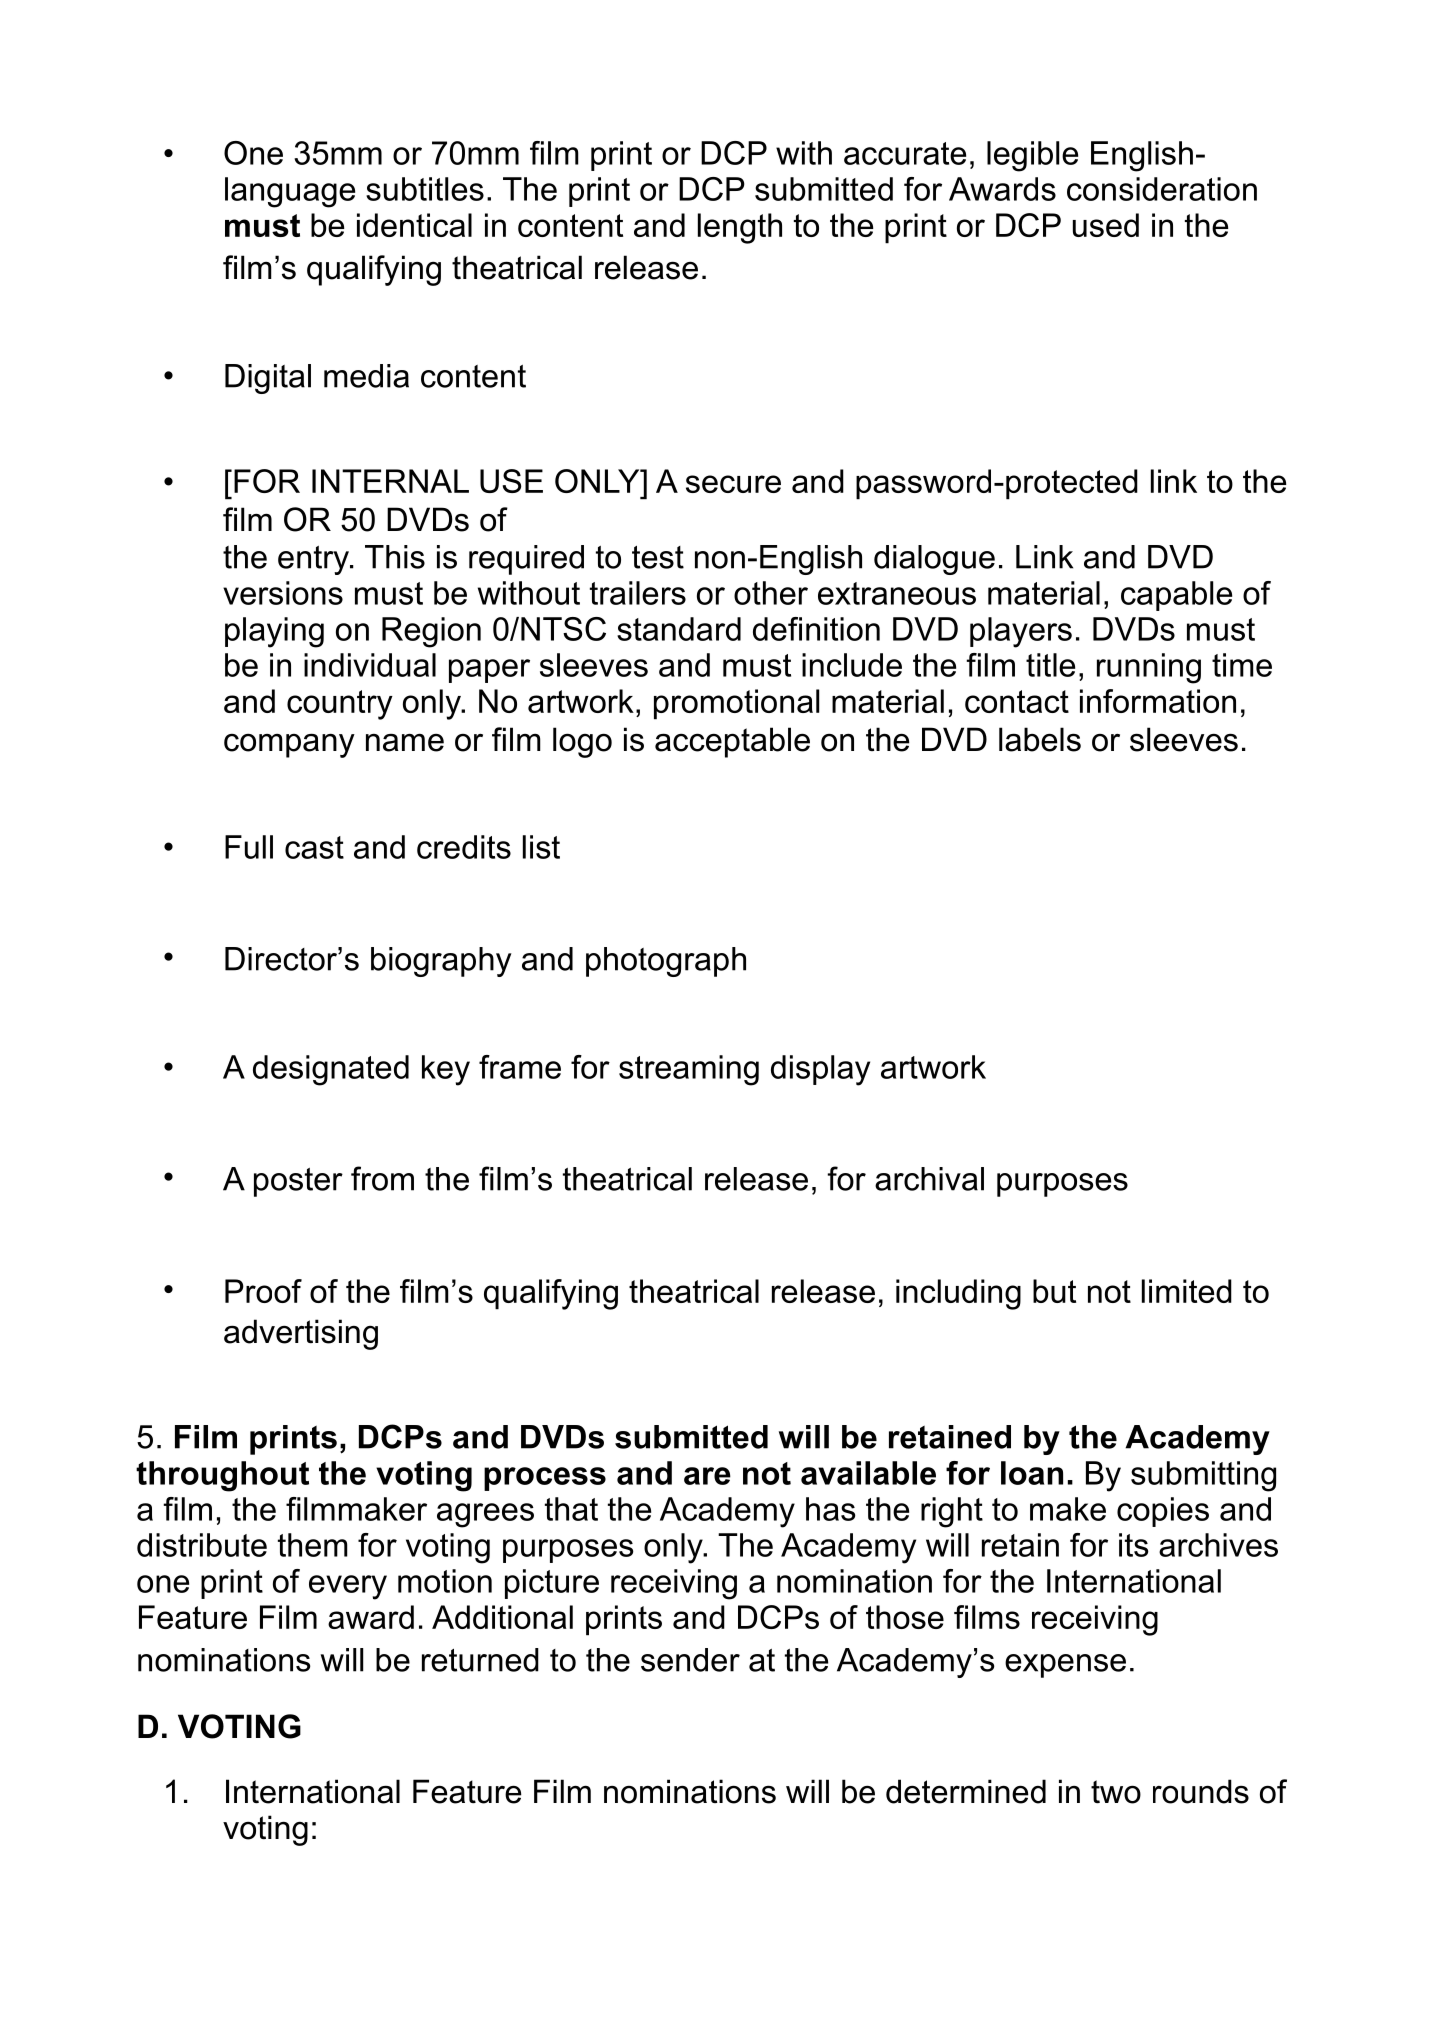 This image has width=1431, height=2025. What do you see at coordinates (480, 1660) in the image?
I see `returned` at bounding box center [480, 1660].
